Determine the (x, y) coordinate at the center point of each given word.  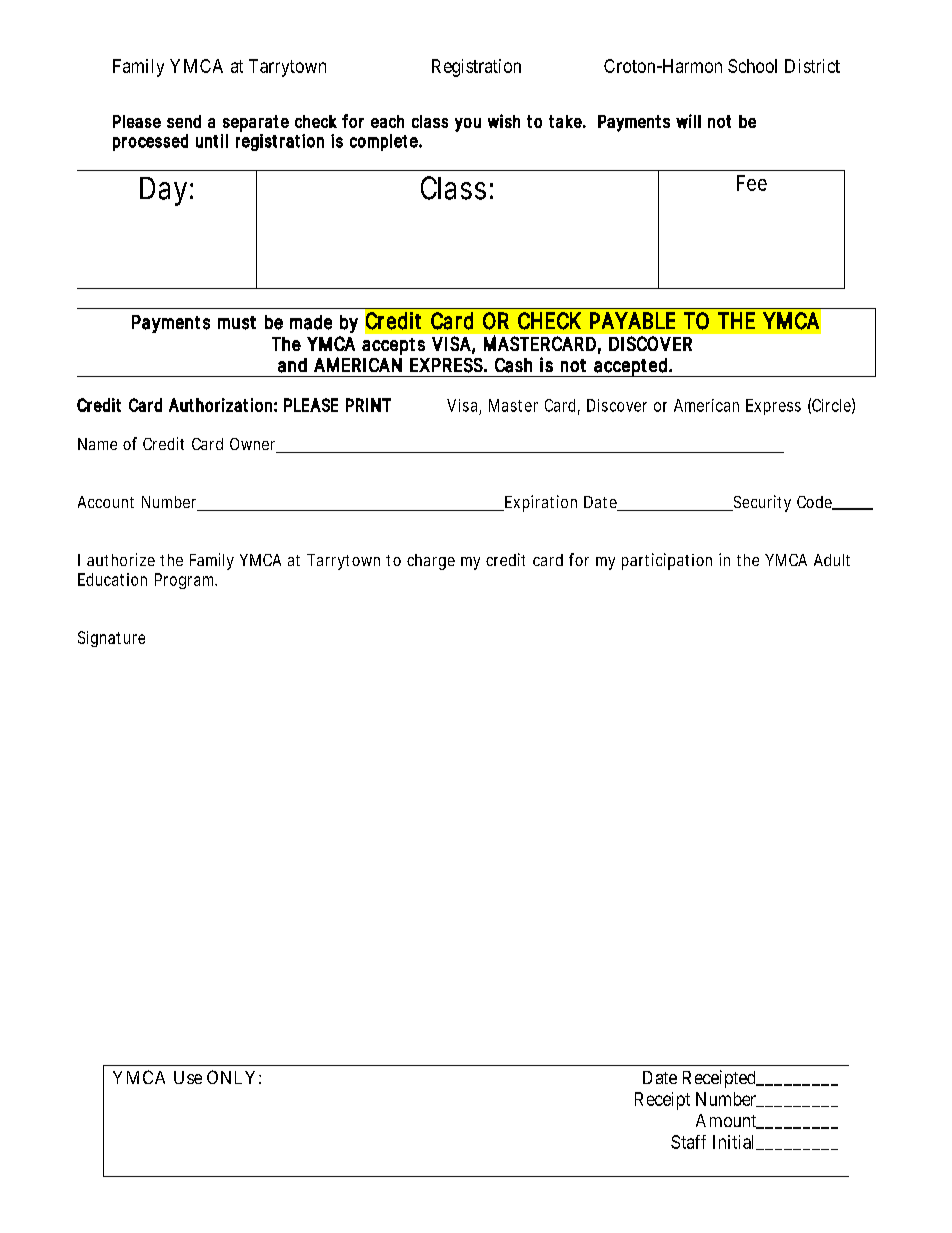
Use (188, 1077)
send (184, 121)
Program (186, 581)
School (752, 66)
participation (667, 561)
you (468, 125)
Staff (688, 1142)
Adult (832, 560)
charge (431, 562)
